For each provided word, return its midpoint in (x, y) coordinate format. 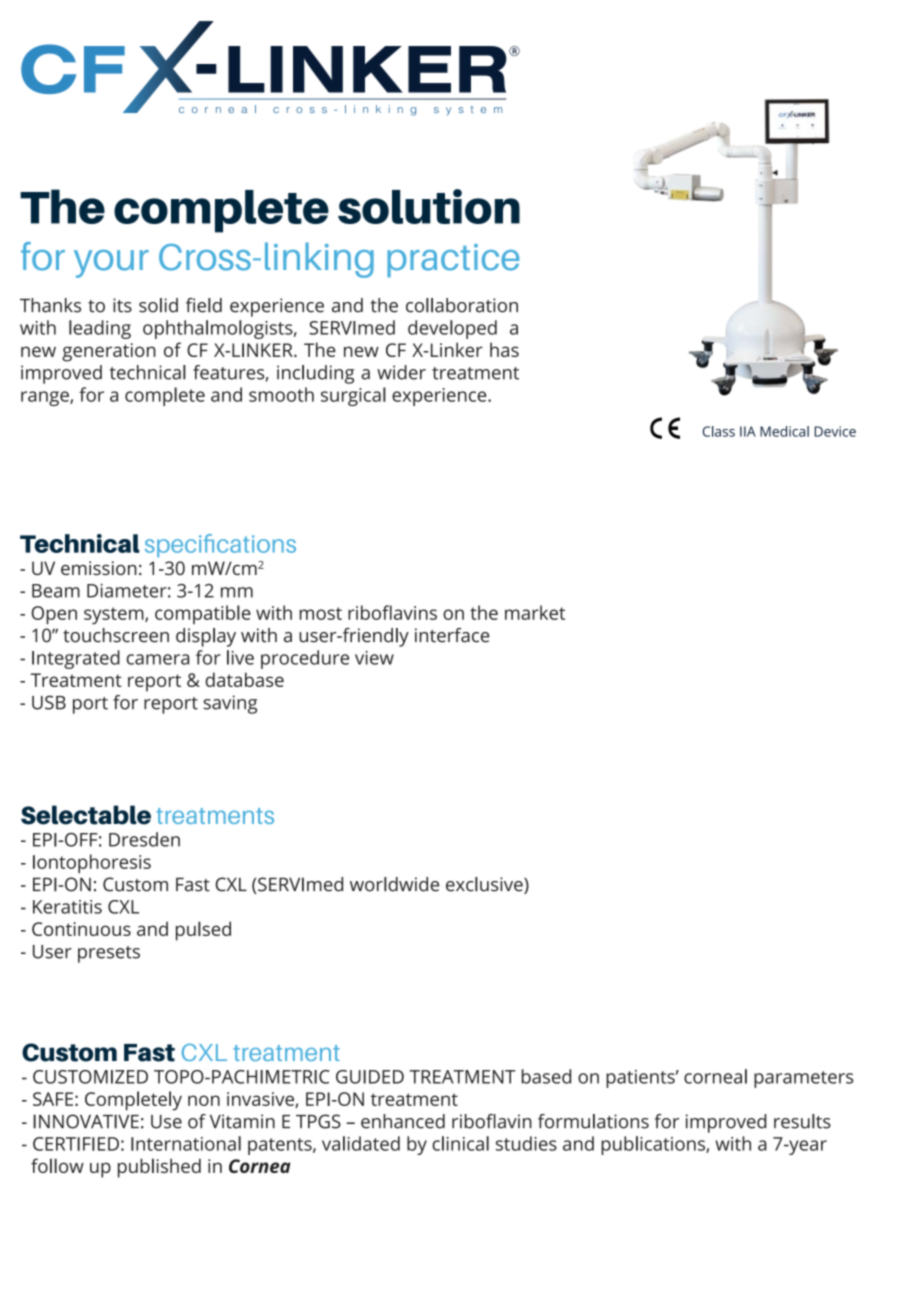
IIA (748, 431)
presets (109, 954)
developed (452, 329)
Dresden (144, 839)
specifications (220, 545)
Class (719, 431)
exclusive (485, 885)
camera (157, 659)
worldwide (394, 884)
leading (100, 329)
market (535, 612)
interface (452, 635)
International (186, 1143)
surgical (353, 396)
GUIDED (370, 1077)
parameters (803, 1079)
